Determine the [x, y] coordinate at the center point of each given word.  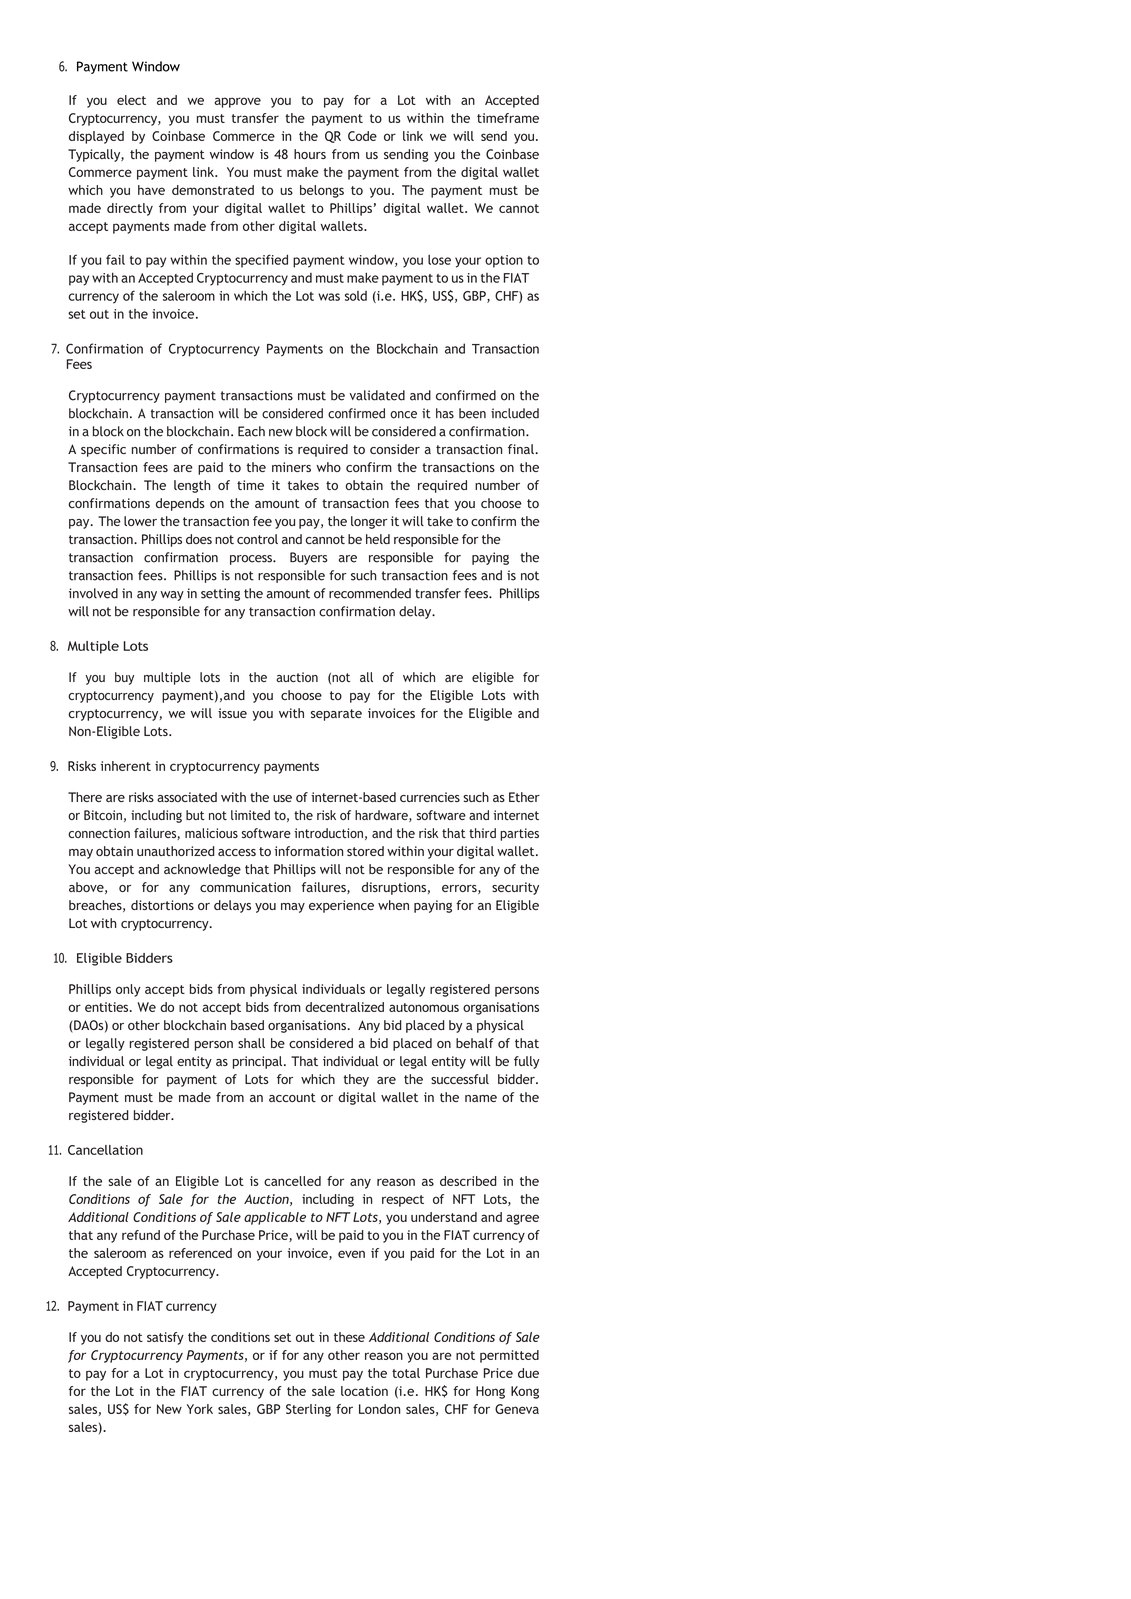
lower [140, 521]
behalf [475, 1043]
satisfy [165, 1338]
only [128, 990]
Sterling [308, 1410]
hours [310, 154]
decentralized [344, 1007]
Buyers [309, 558]
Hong [490, 1392]
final [521, 449]
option [504, 261]
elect [131, 100]
